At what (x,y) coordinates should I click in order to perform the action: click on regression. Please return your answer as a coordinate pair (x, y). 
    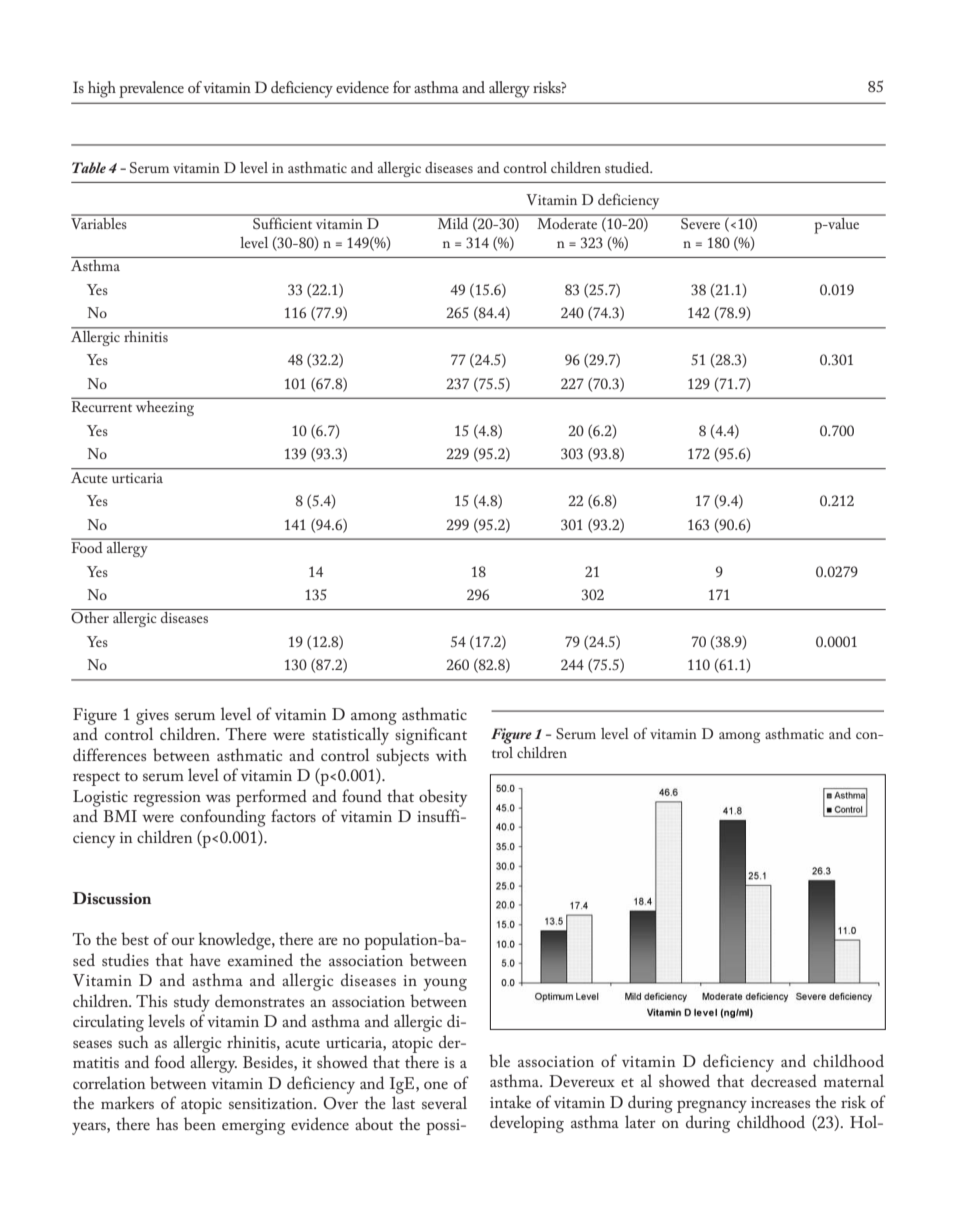
    Looking at the image, I should click on (167, 799).
